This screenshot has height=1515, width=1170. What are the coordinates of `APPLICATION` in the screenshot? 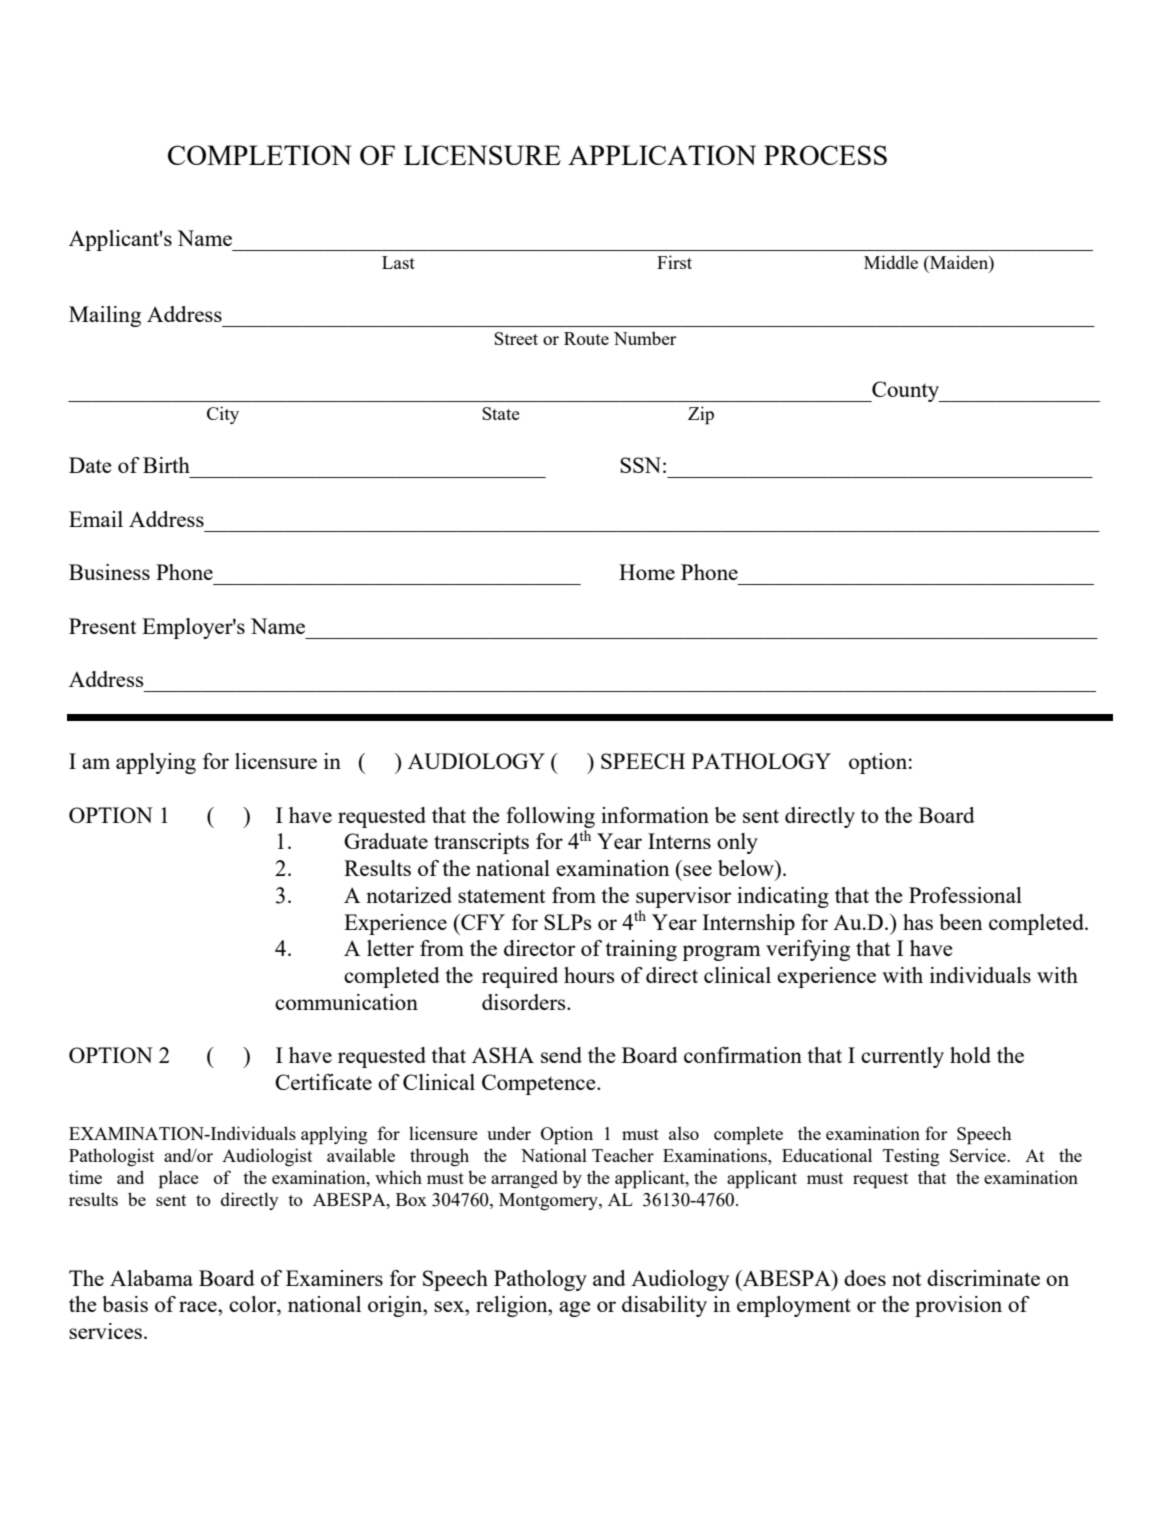 It's located at (662, 155).
